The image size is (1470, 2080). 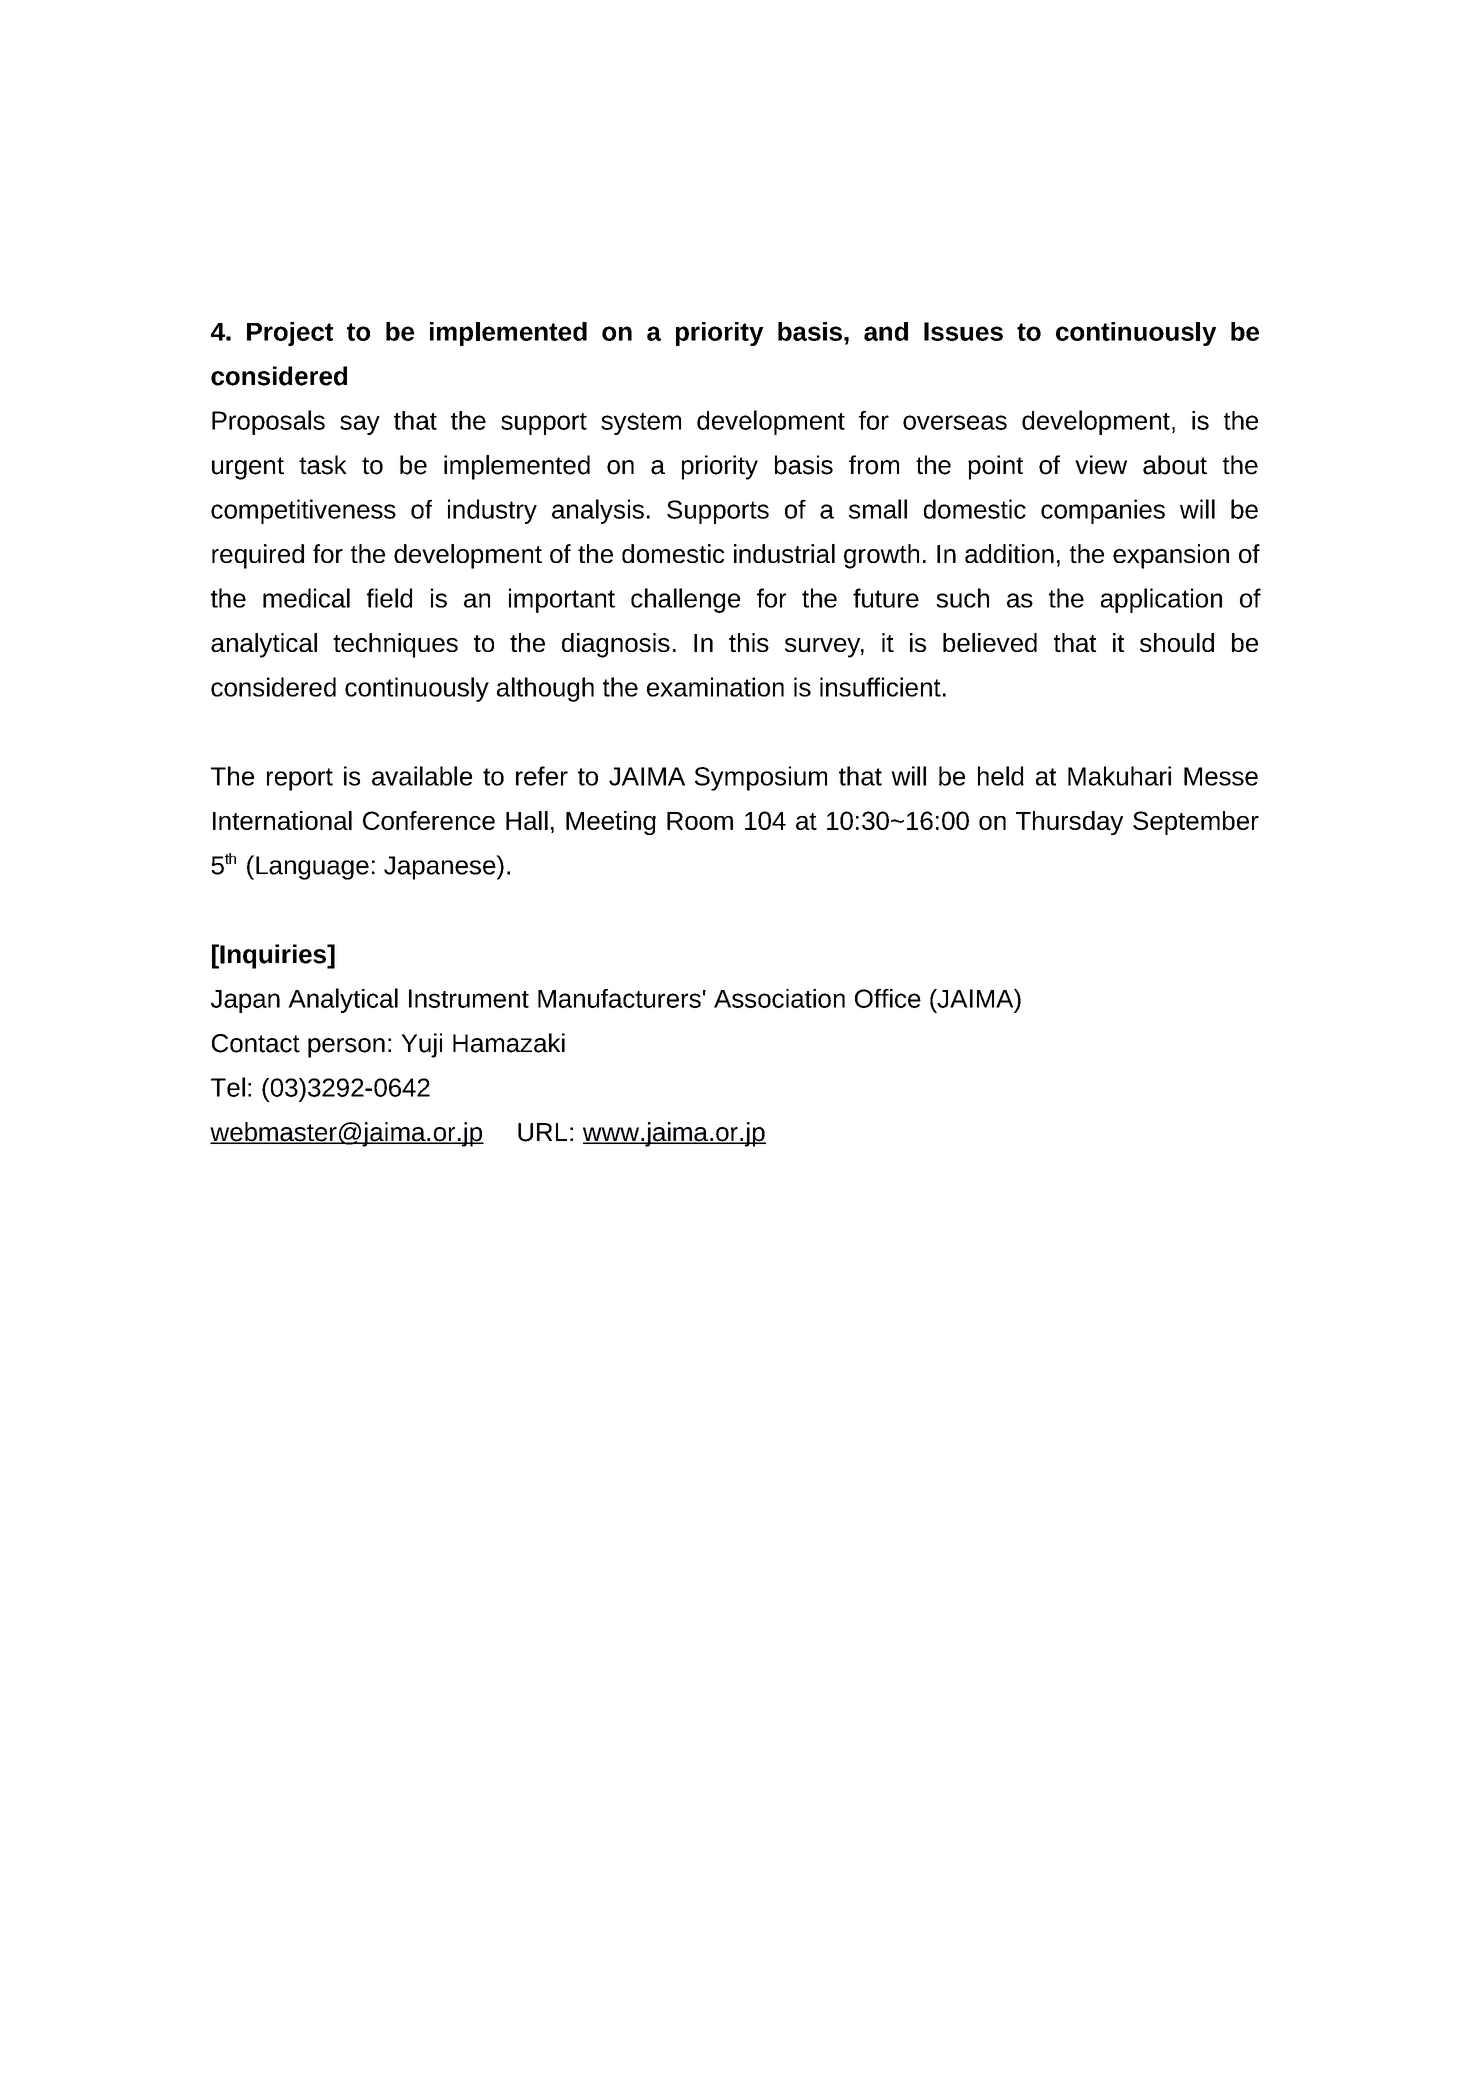 I want to click on examination, so click(x=715, y=687).
